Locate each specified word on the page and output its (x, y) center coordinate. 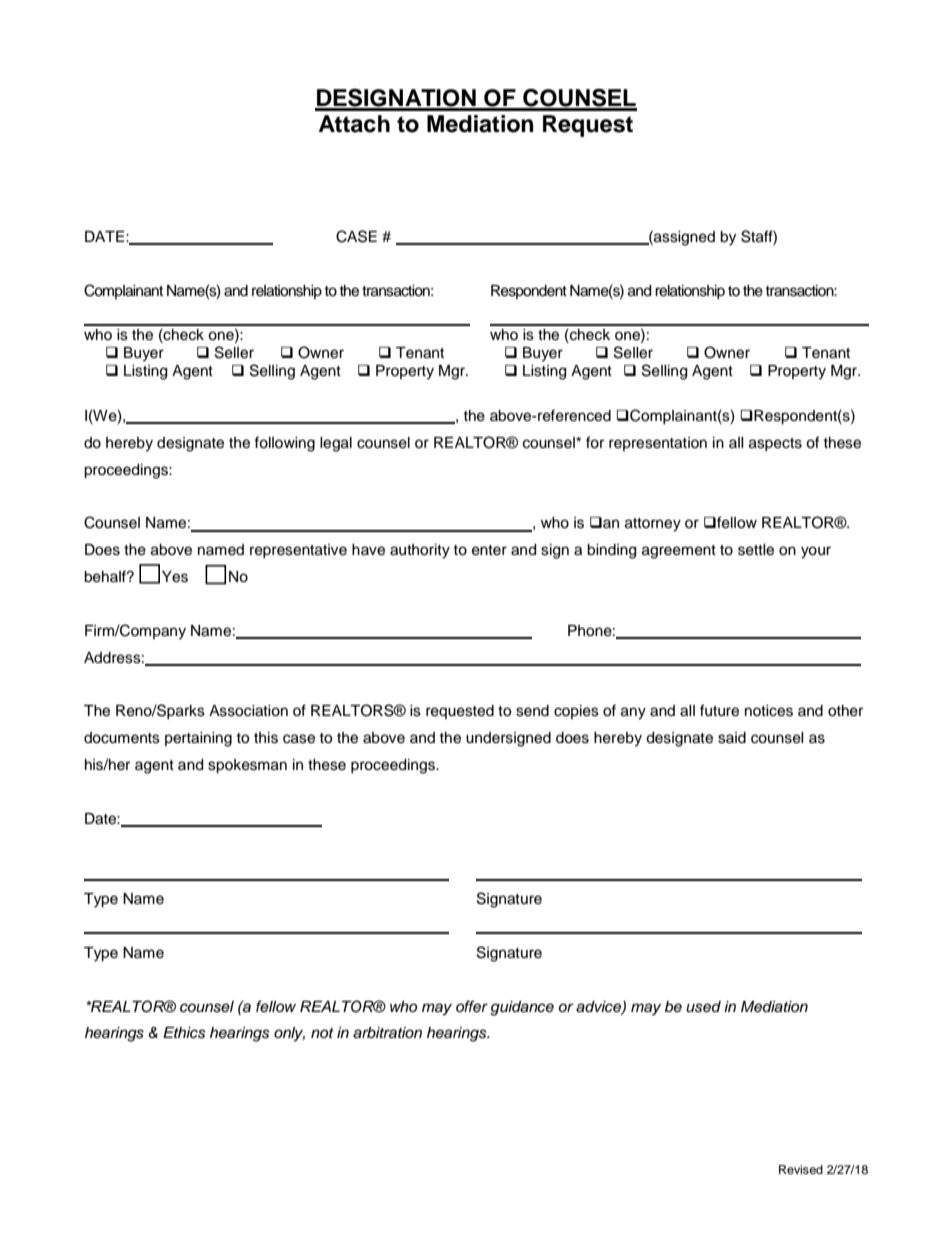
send (532, 711)
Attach (354, 124)
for (595, 442)
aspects (775, 444)
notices (769, 711)
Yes (175, 577)
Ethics (184, 1033)
